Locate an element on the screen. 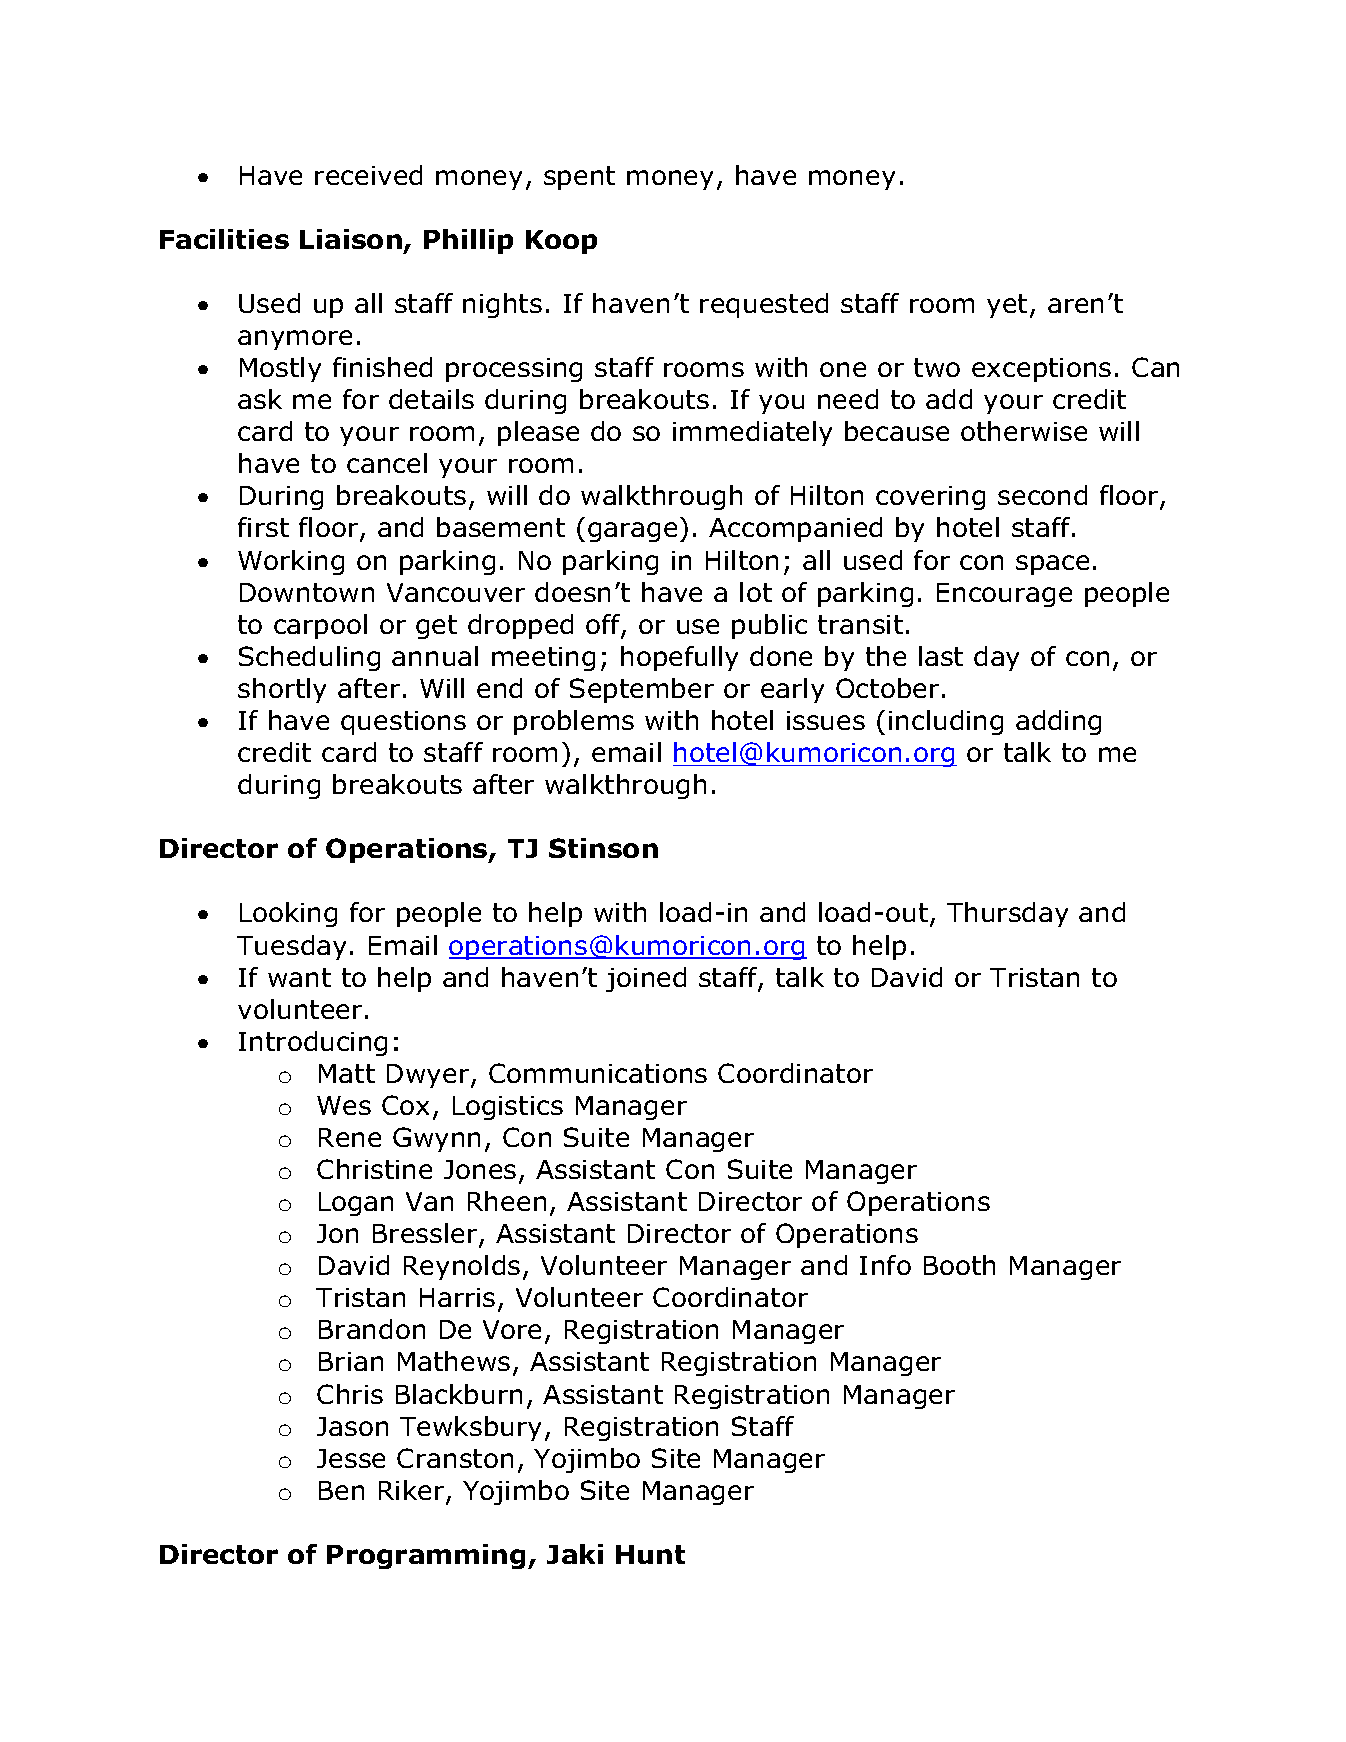  yet is located at coordinates (1007, 306).
